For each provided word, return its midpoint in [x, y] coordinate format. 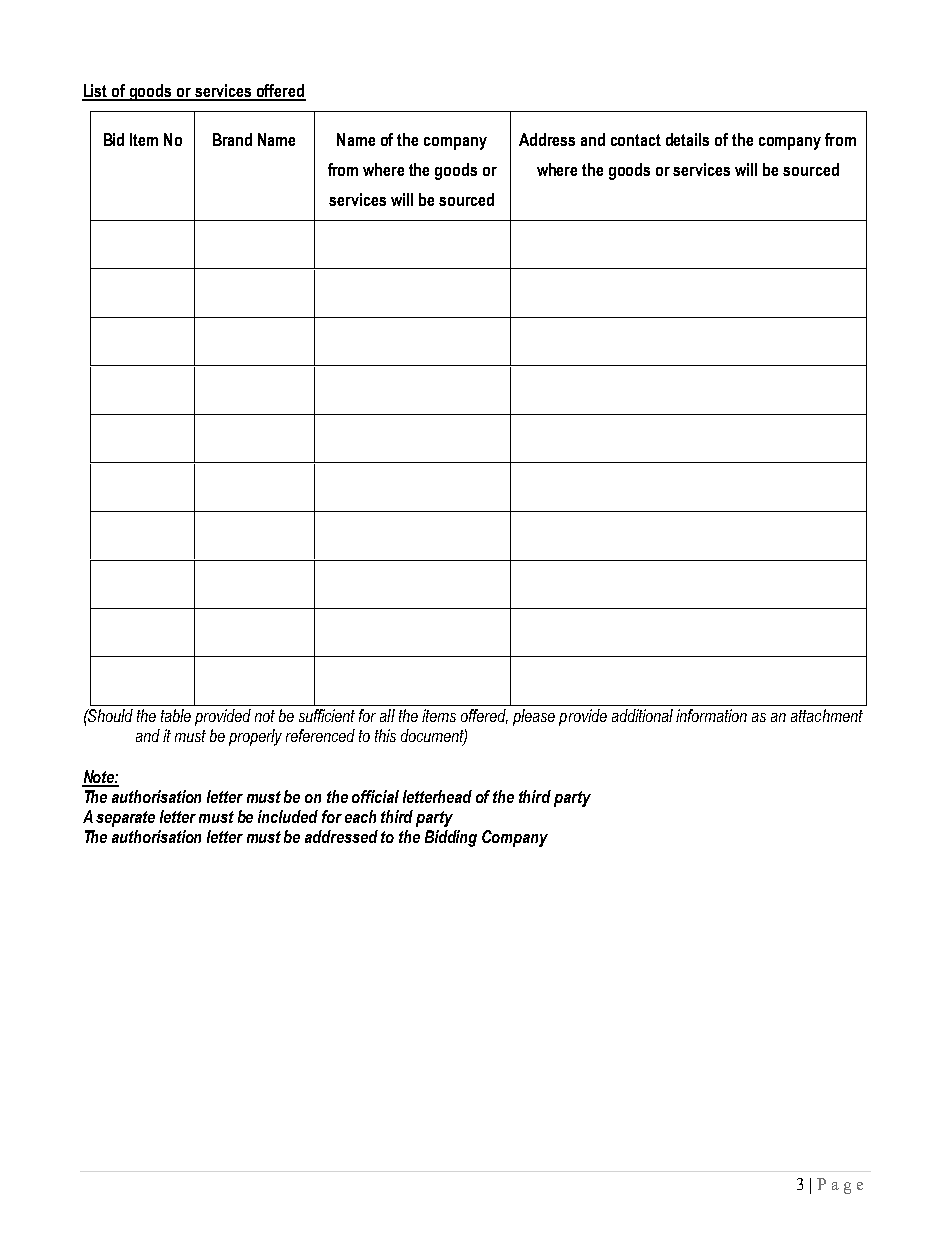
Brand [232, 139]
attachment [827, 715]
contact [636, 140]
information [711, 715]
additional [642, 715]
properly [255, 737]
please [534, 717]
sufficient [327, 715]
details [687, 139]
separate [125, 819]
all [387, 715]
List [96, 92]
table [176, 715]
